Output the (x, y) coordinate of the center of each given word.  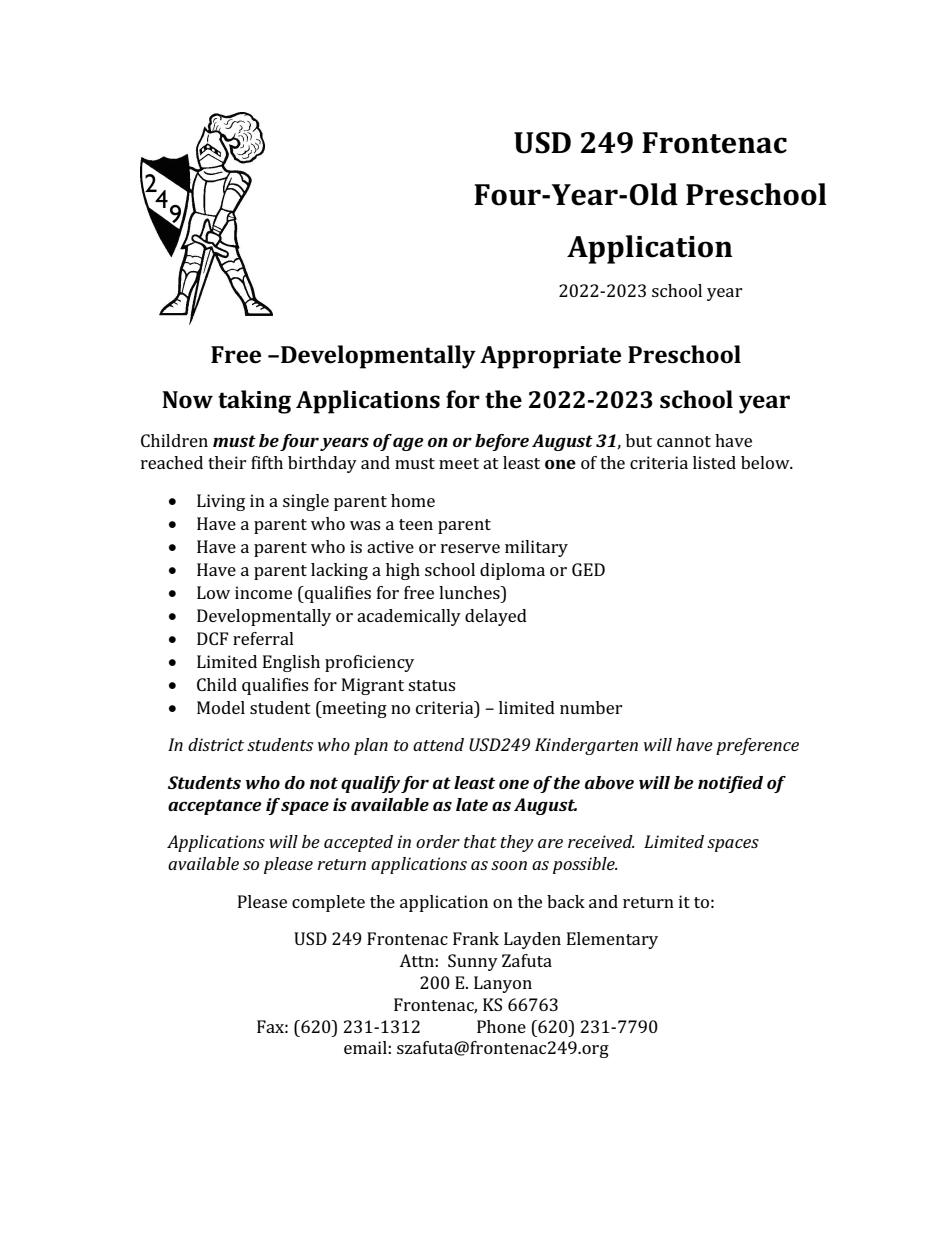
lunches (470, 592)
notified (730, 784)
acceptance (215, 807)
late (472, 804)
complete (328, 903)
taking (254, 402)
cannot (684, 441)
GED (588, 569)
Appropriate (550, 357)
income (263, 592)
